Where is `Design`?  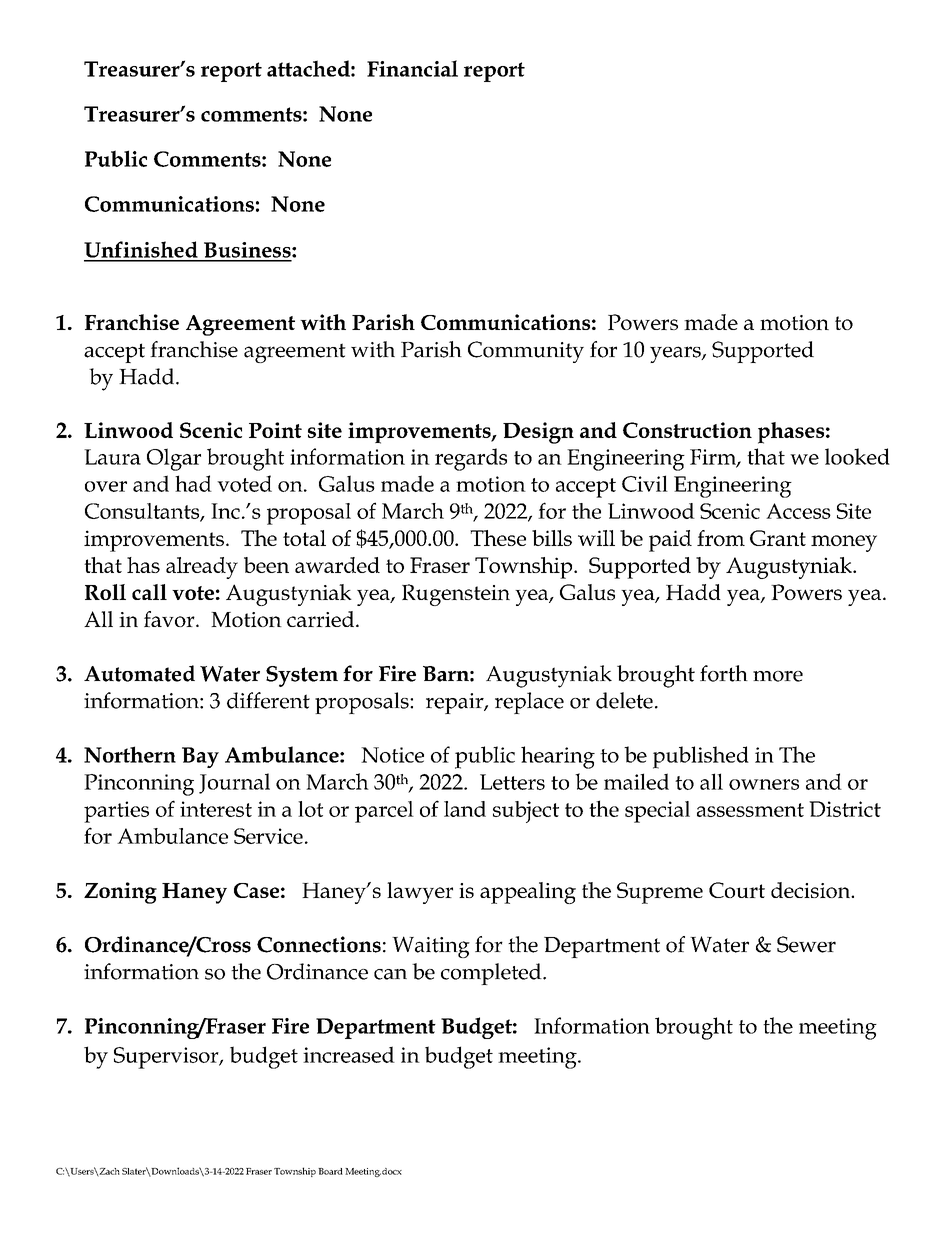 Design is located at coordinates (538, 433).
